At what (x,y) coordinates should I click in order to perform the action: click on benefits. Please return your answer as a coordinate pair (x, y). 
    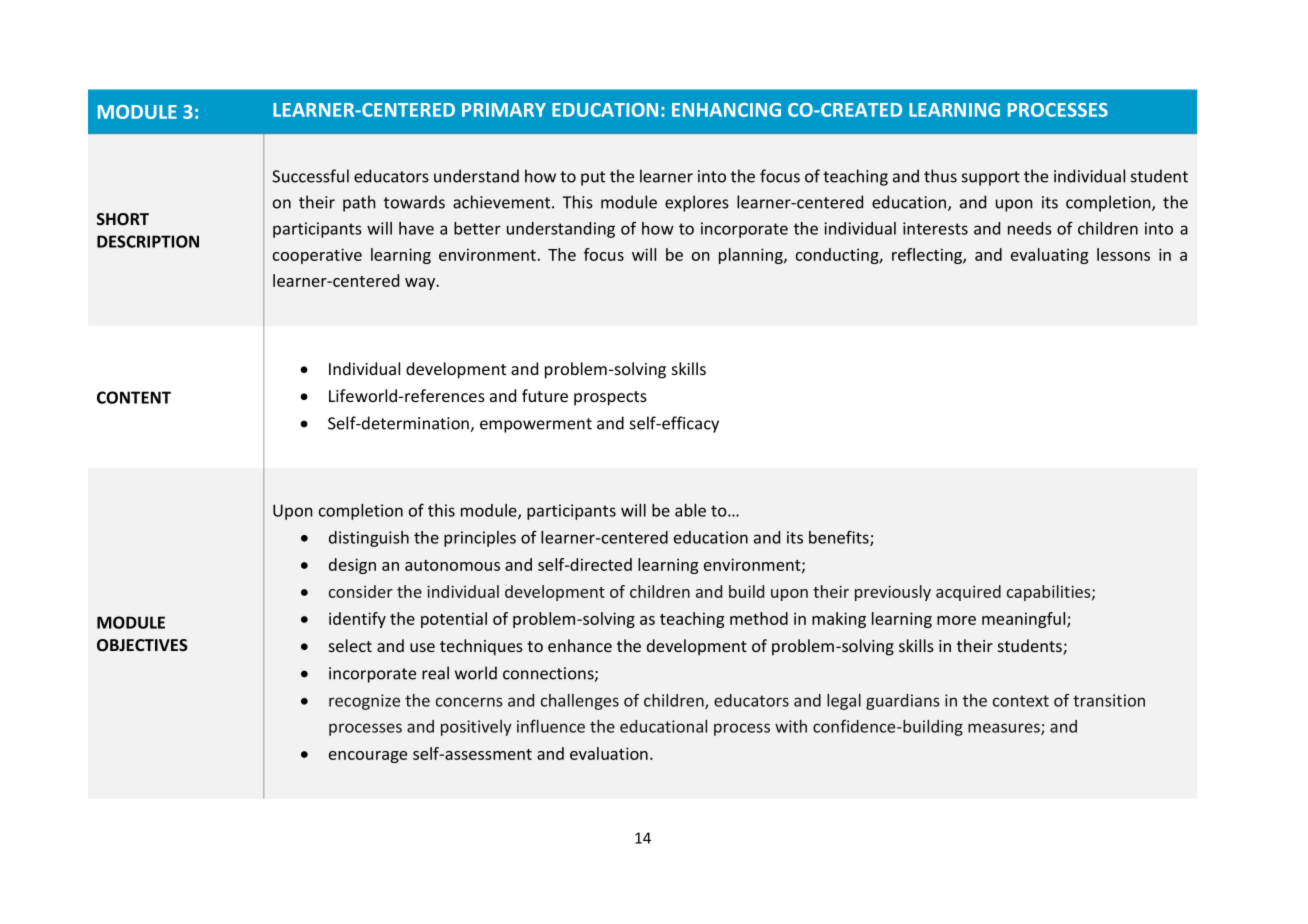
    Looking at the image, I should click on (840, 538).
